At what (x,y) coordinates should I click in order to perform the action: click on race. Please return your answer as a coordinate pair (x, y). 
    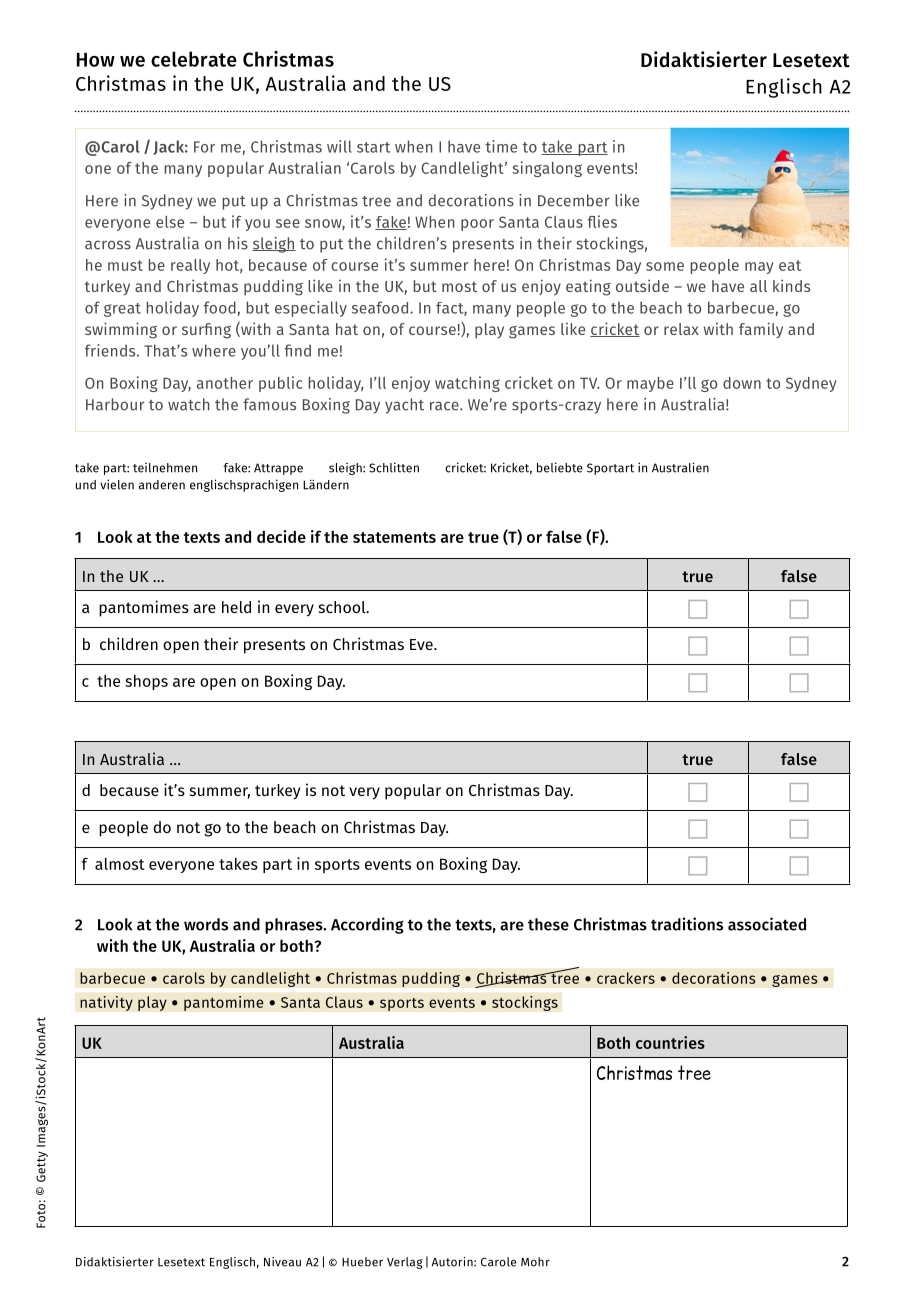
    Looking at the image, I should click on (445, 406).
